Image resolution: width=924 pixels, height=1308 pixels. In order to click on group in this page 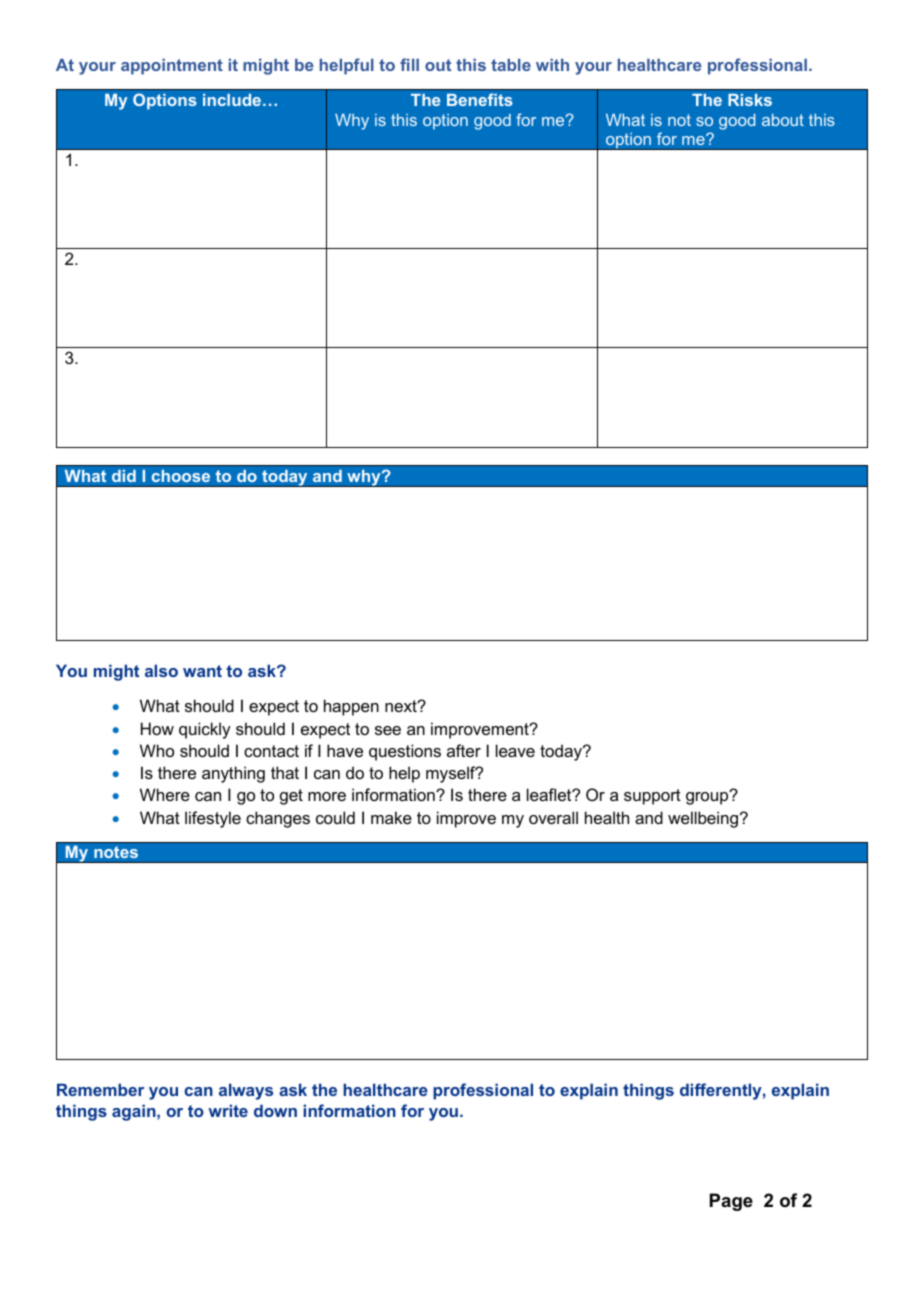, I will do `click(708, 797)`.
